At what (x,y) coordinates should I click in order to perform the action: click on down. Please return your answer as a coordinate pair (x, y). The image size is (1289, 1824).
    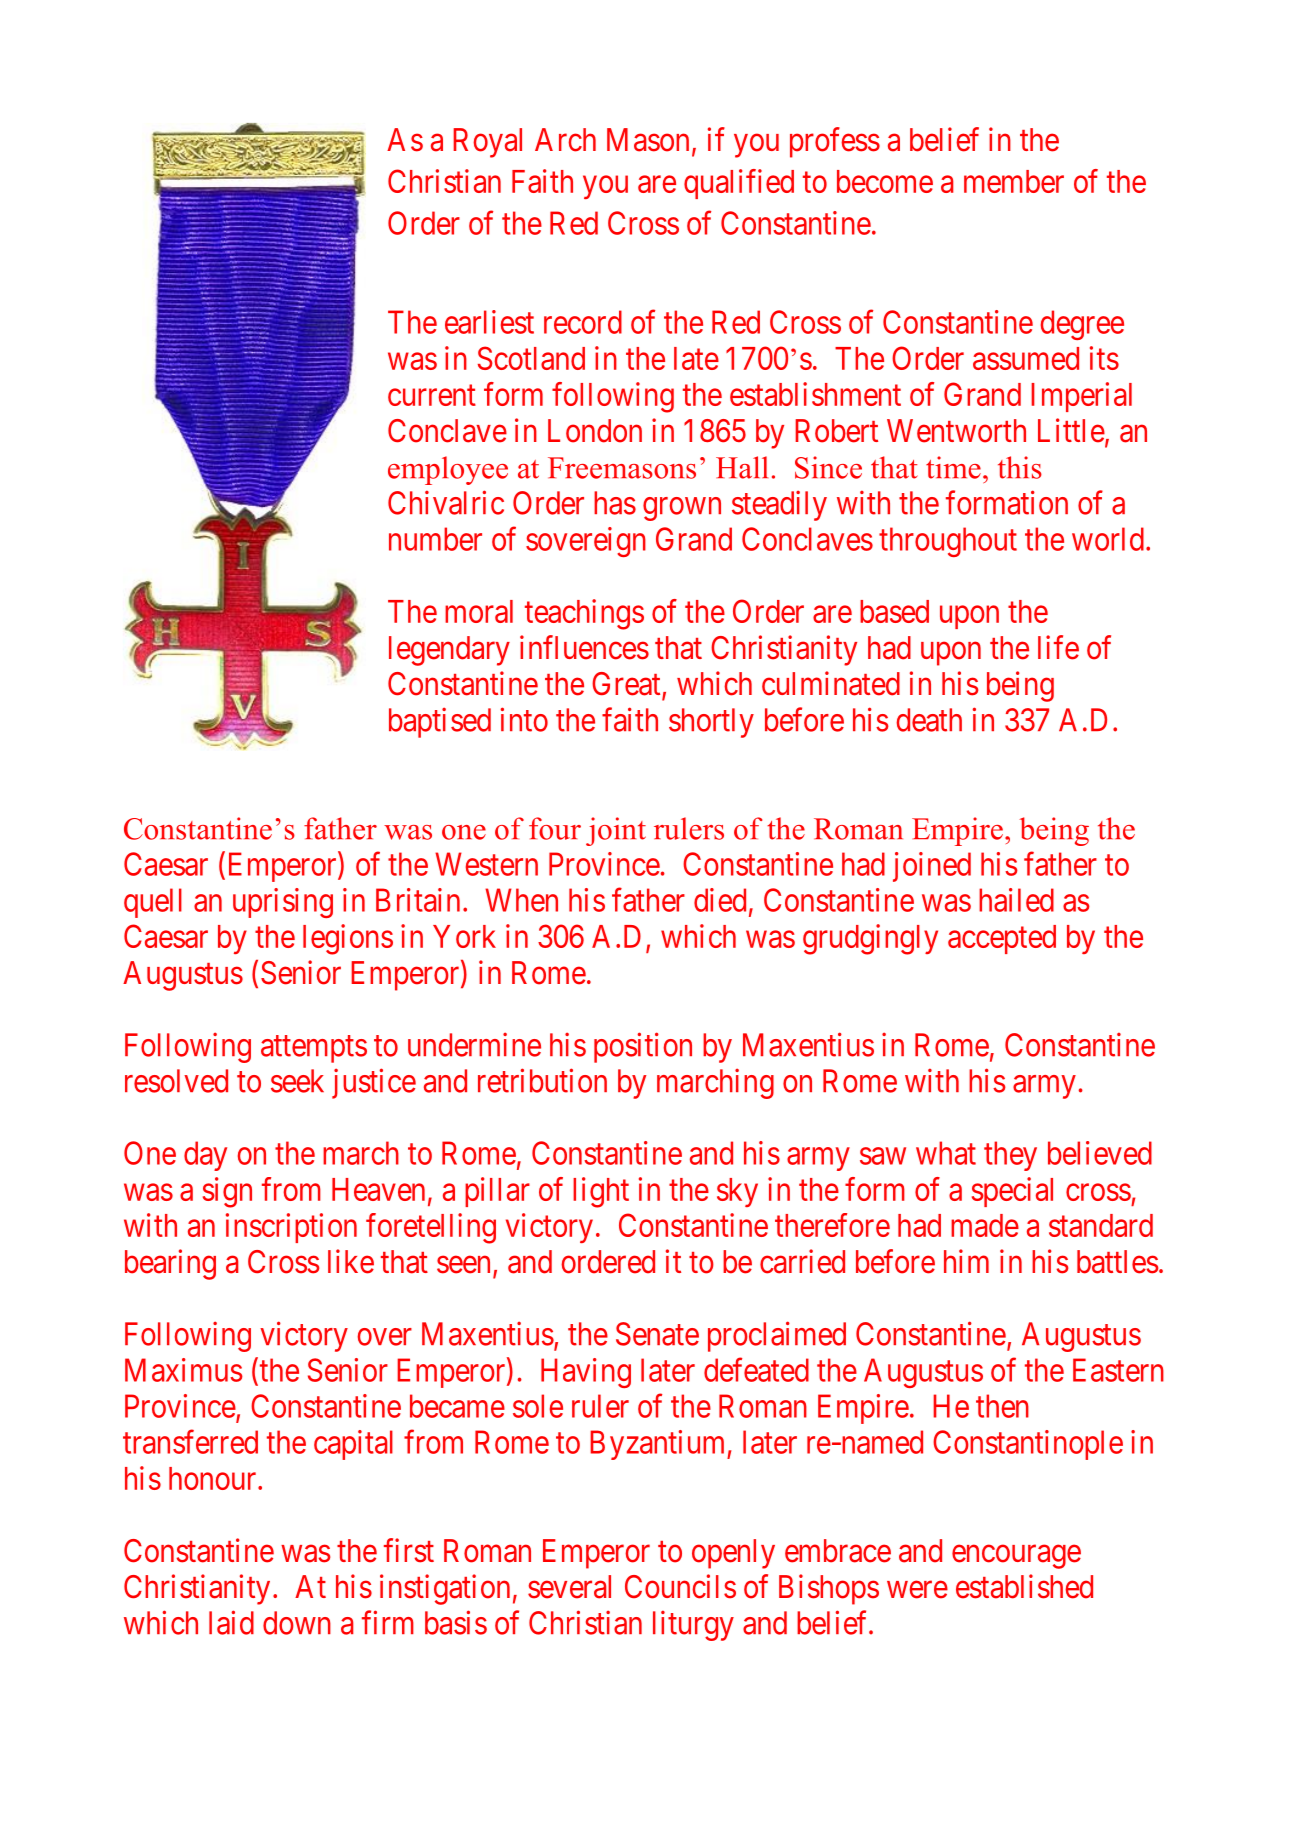
    Looking at the image, I should click on (297, 1623).
